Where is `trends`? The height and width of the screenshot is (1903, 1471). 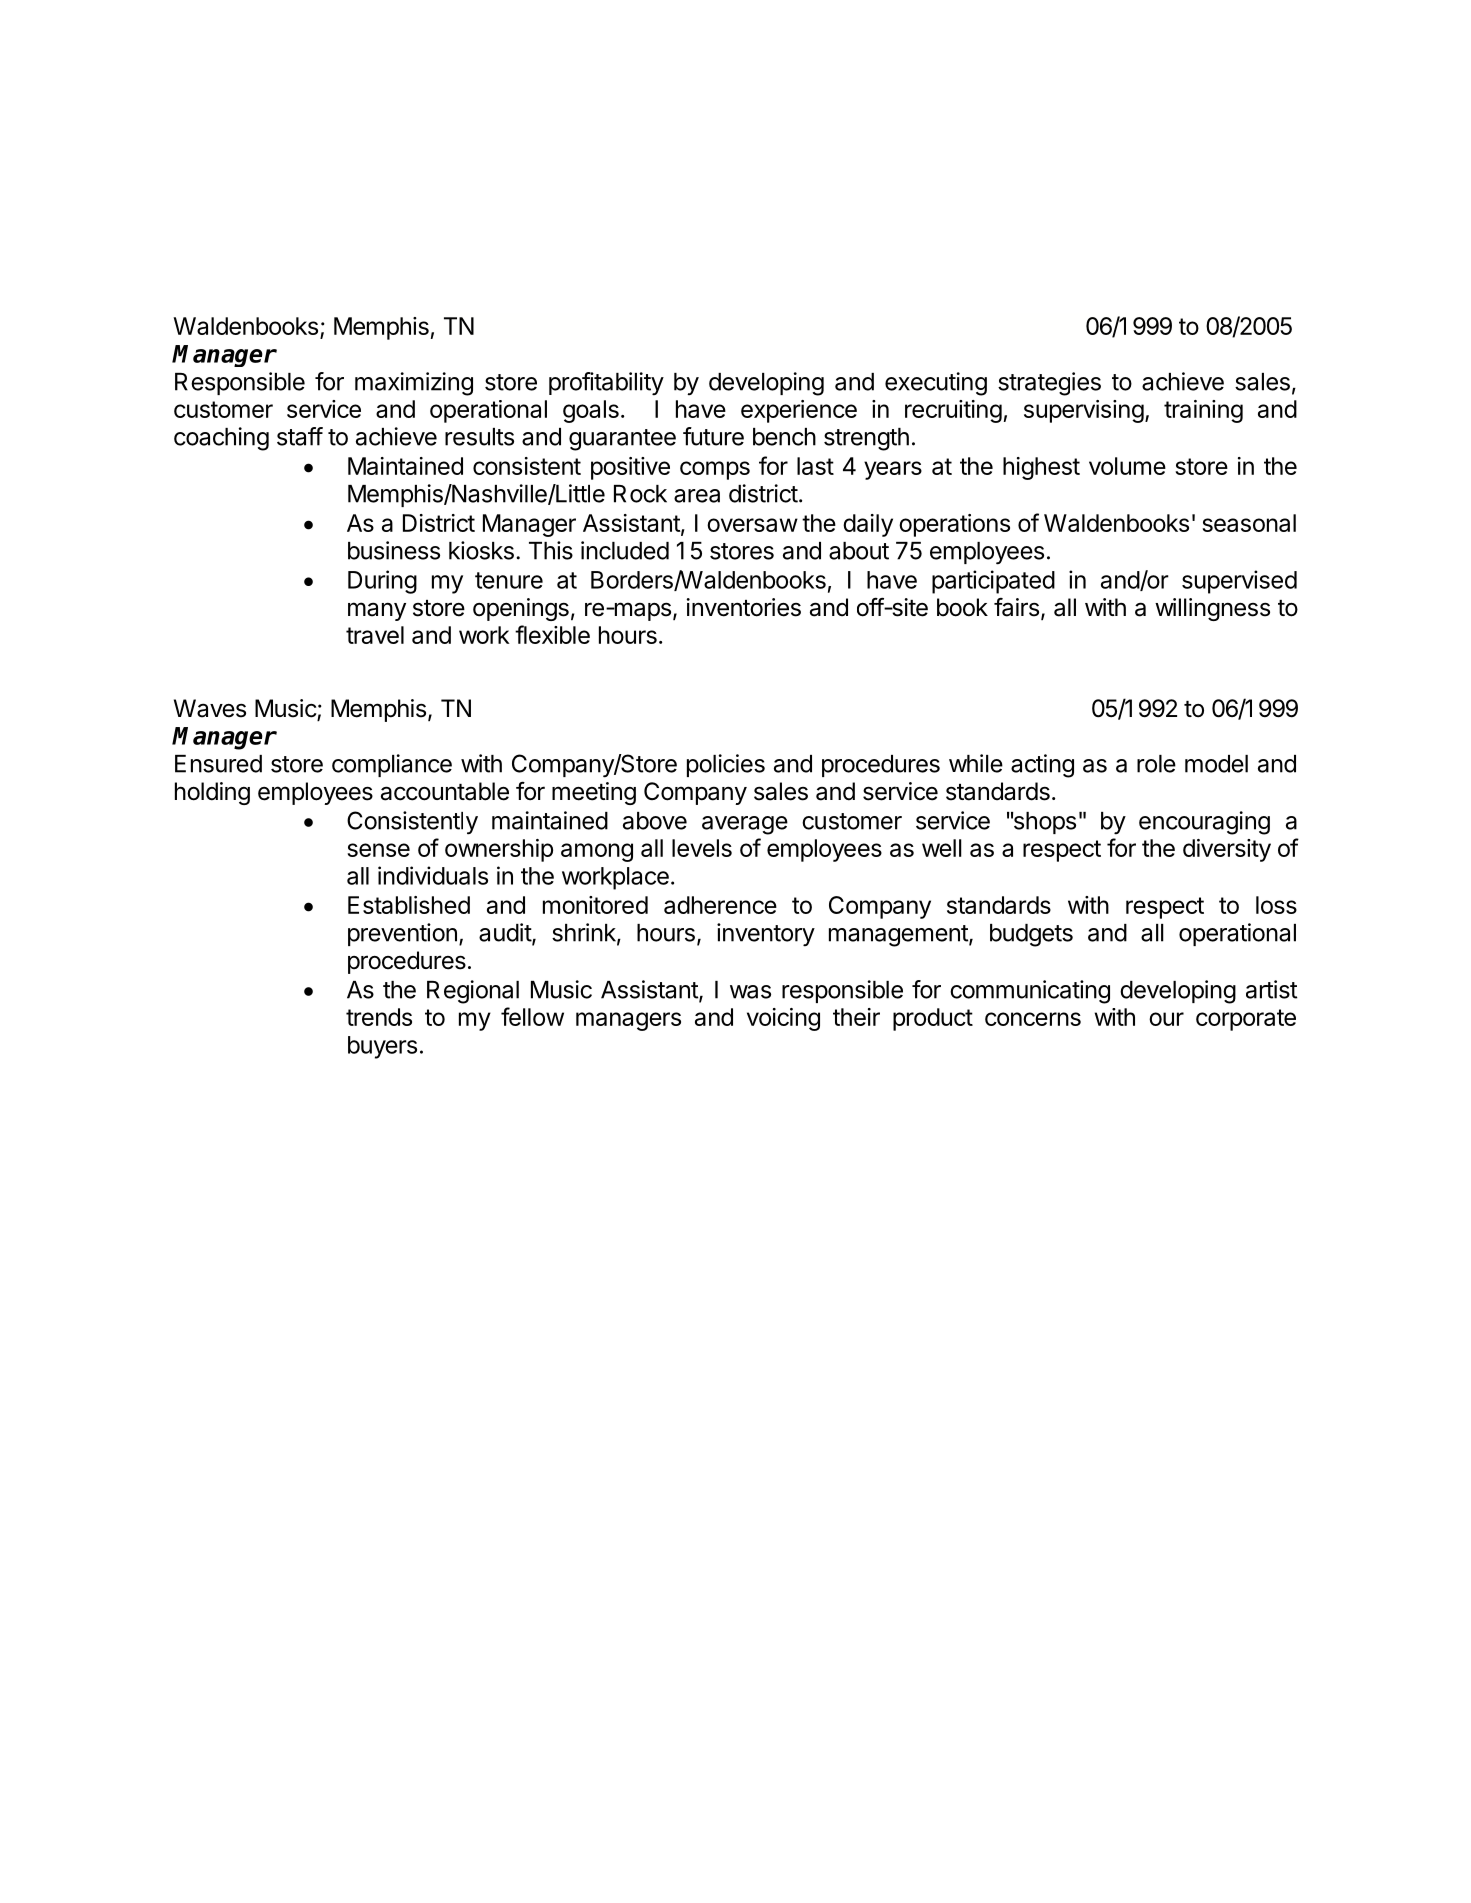 trends is located at coordinates (379, 1017).
